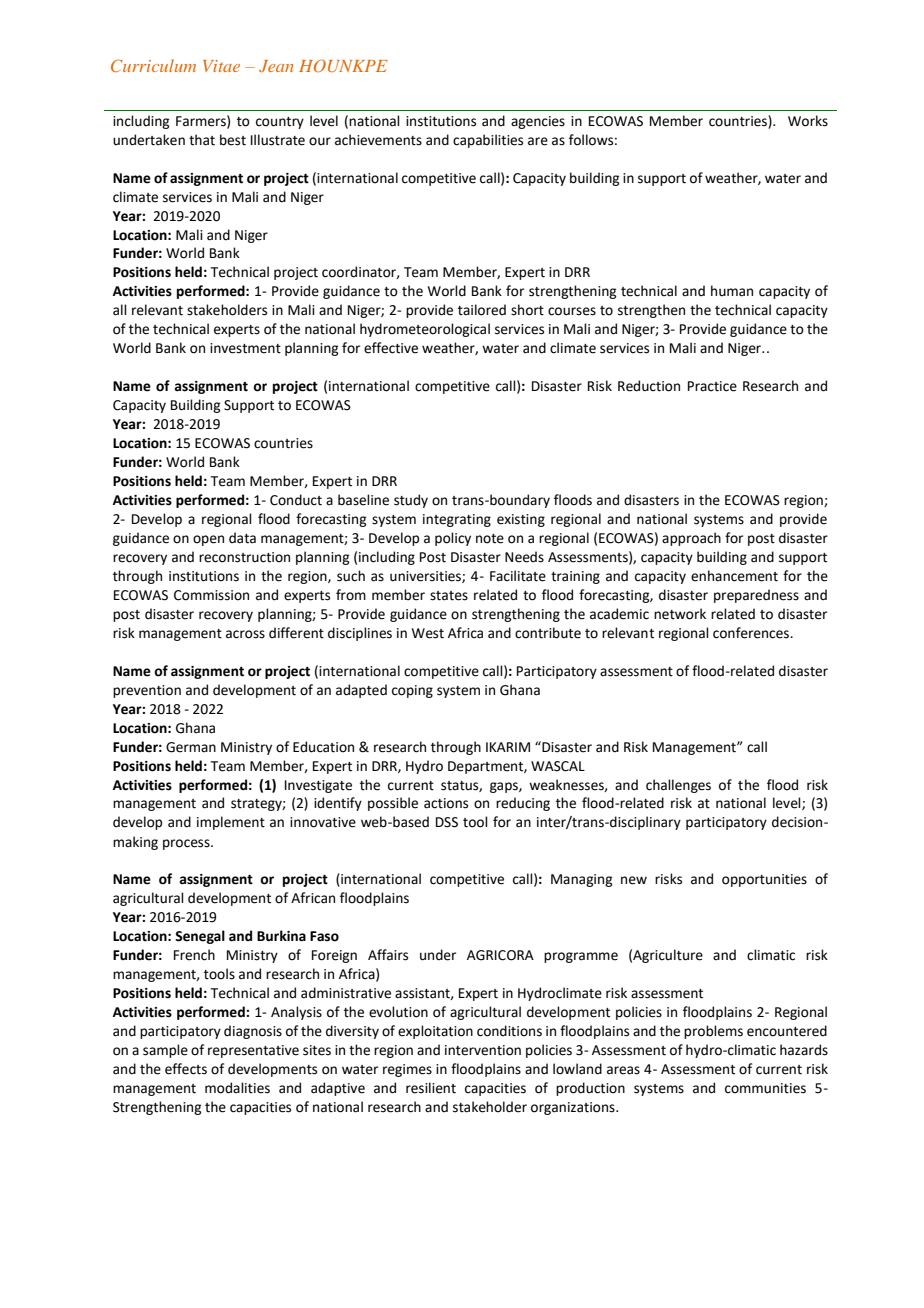 This page has width=924, height=1308. Describe the element at coordinates (221, 66) in the page. I see `Vitae` at that location.
